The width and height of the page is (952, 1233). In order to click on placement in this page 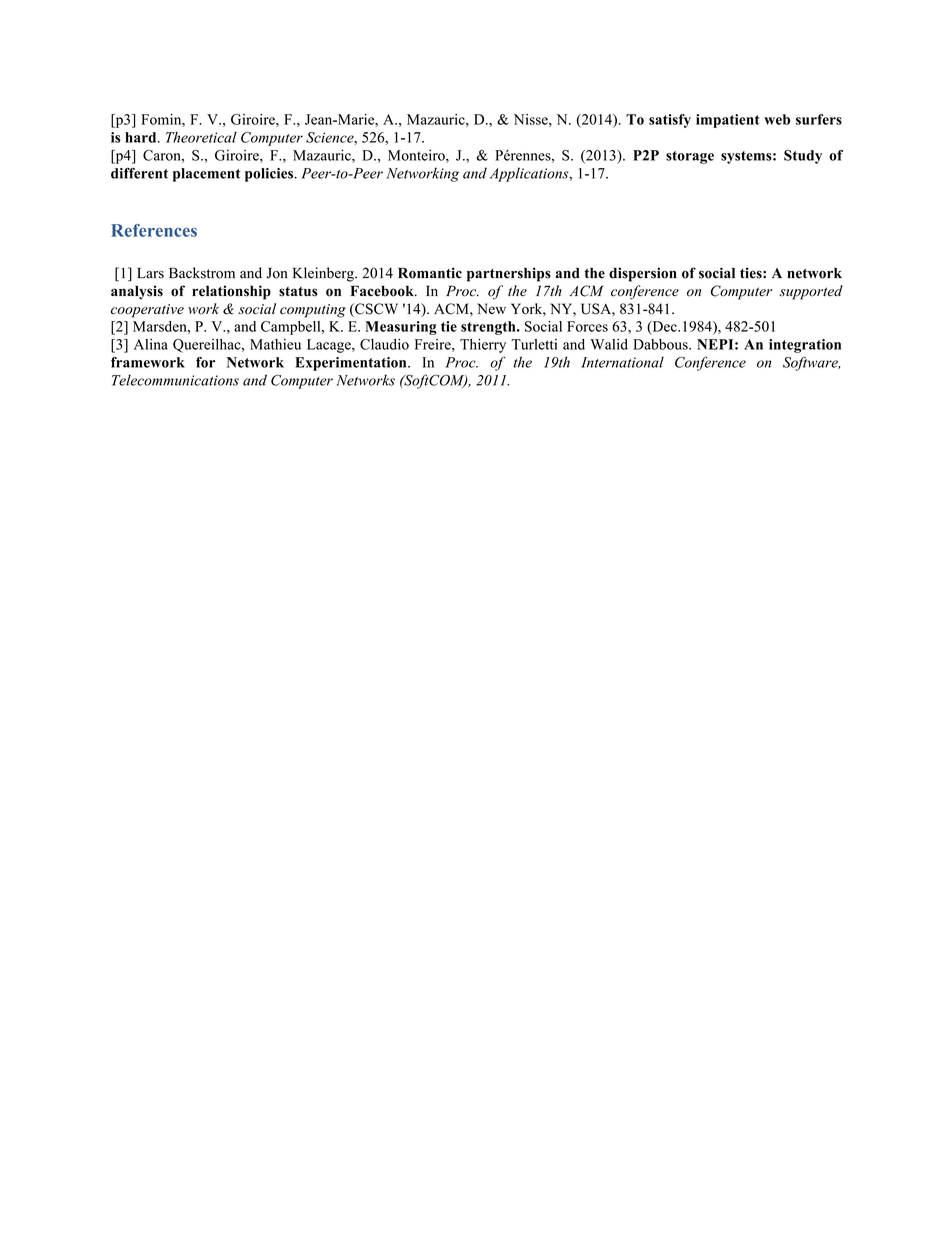, I will do `click(207, 175)`.
